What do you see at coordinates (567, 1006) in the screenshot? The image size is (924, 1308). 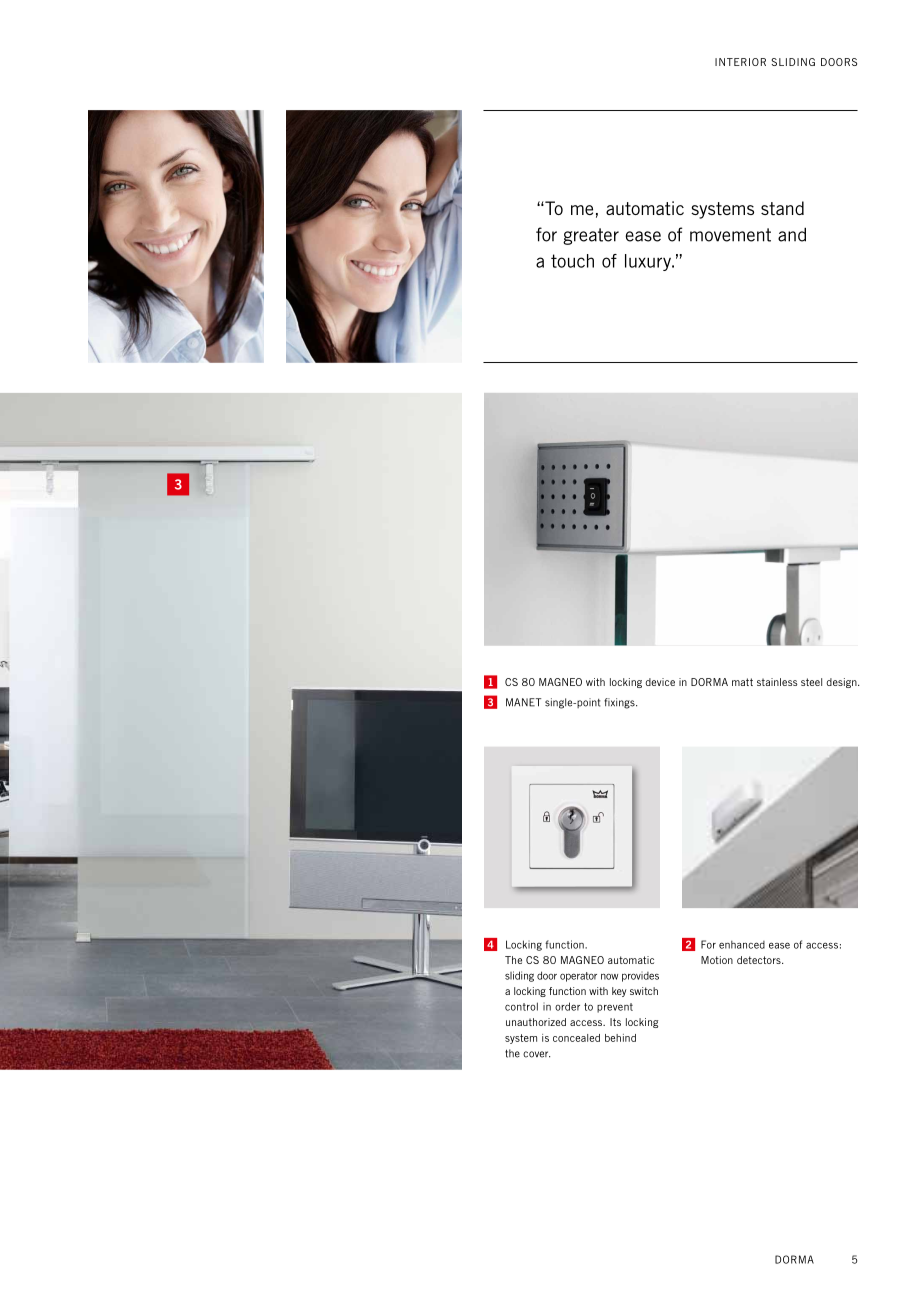 I see `order` at bounding box center [567, 1006].
